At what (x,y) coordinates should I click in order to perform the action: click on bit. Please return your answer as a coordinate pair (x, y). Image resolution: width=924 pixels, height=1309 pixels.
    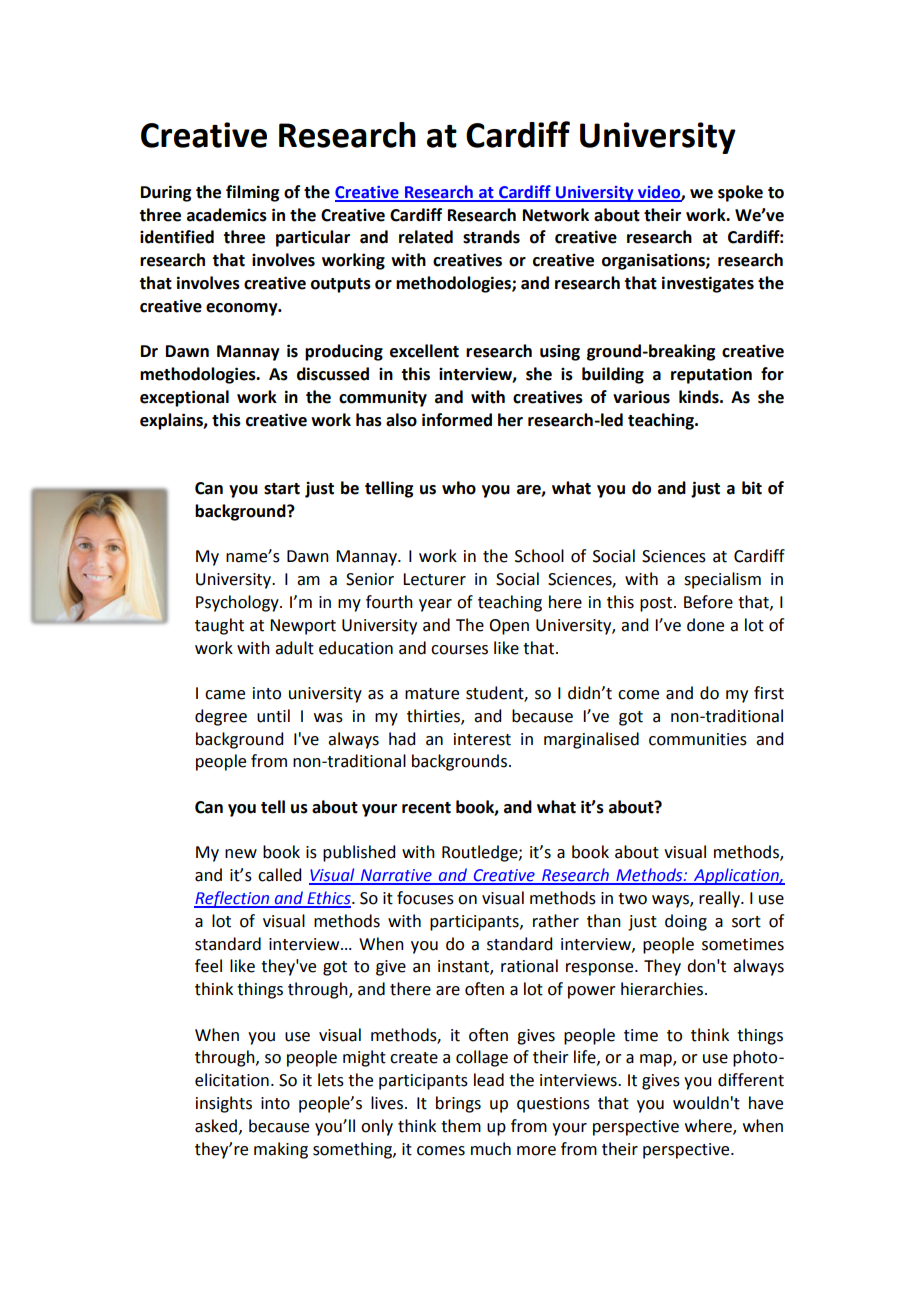
    Looking at the image, I should click on (752, 488).
